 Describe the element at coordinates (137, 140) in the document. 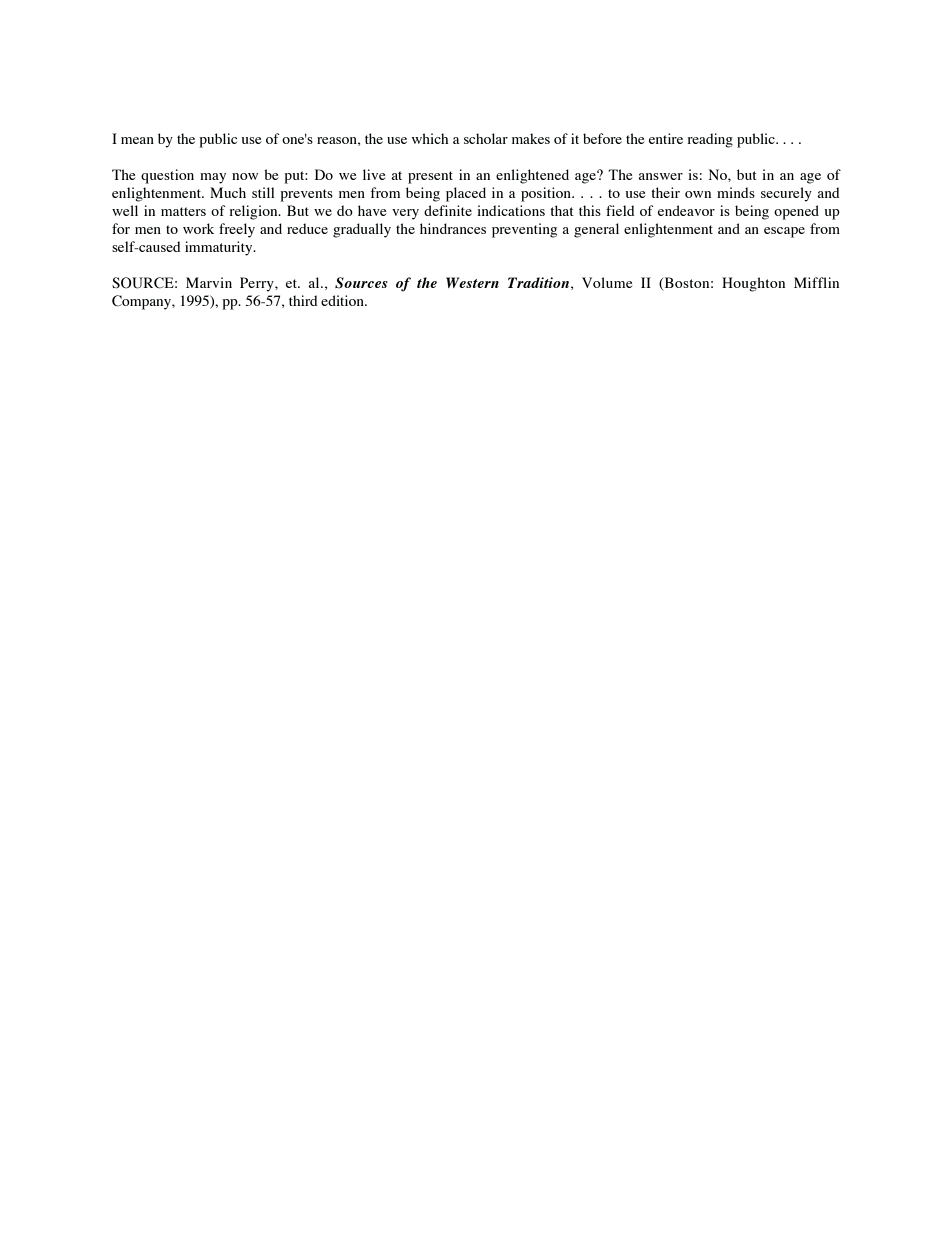

I see `mean` at that location.
